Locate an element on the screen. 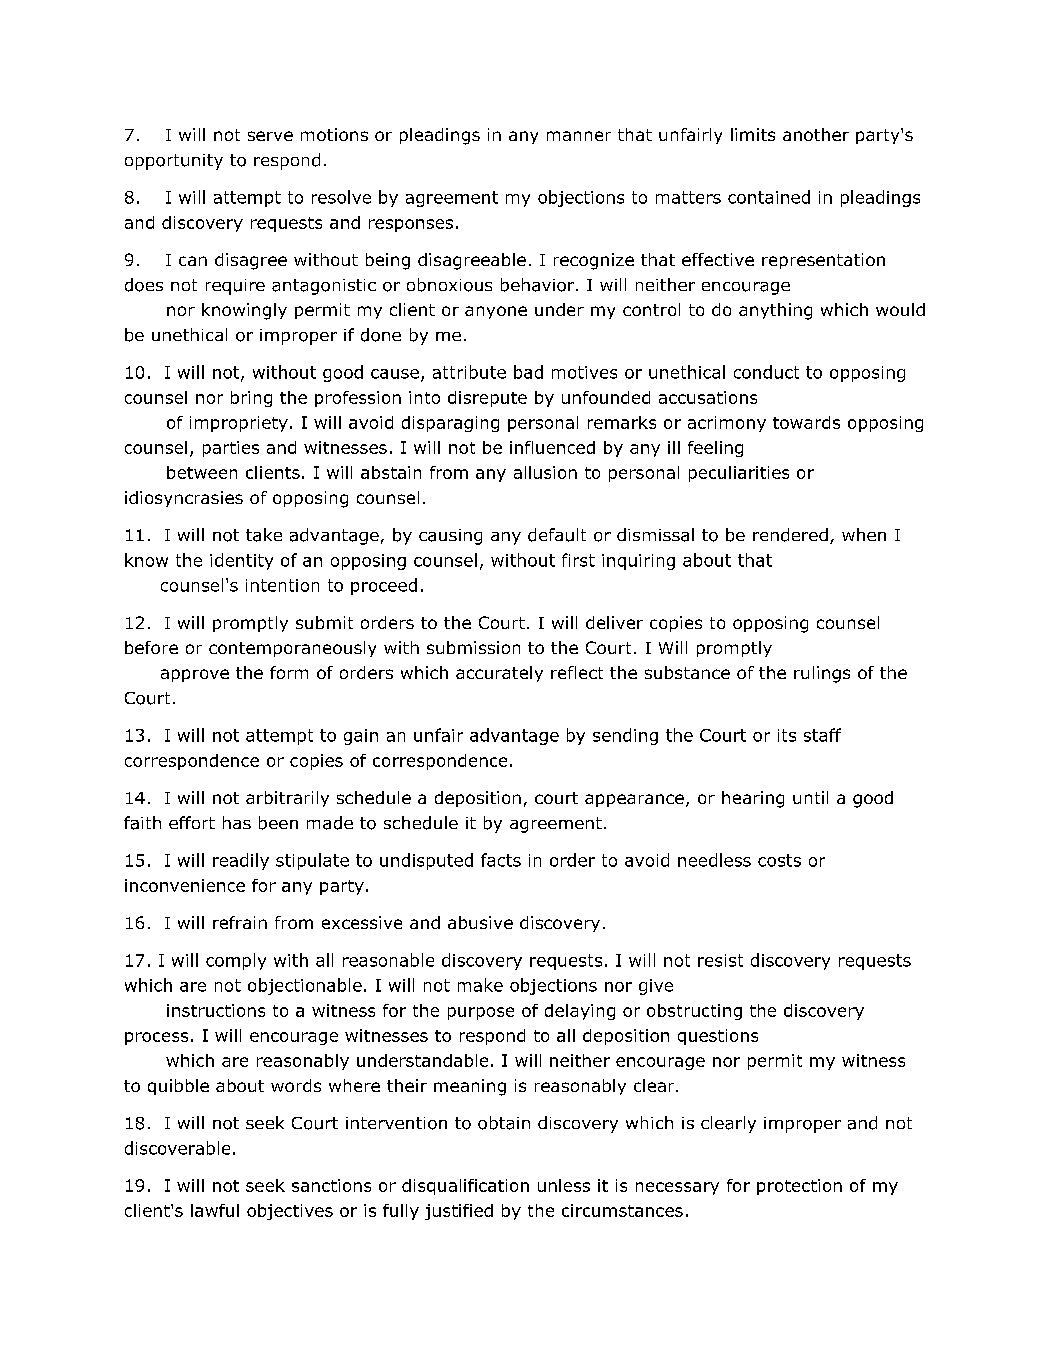 The height and width of the screenshot is (1361, 1051). rulings is located at coordinates (822, 674).
